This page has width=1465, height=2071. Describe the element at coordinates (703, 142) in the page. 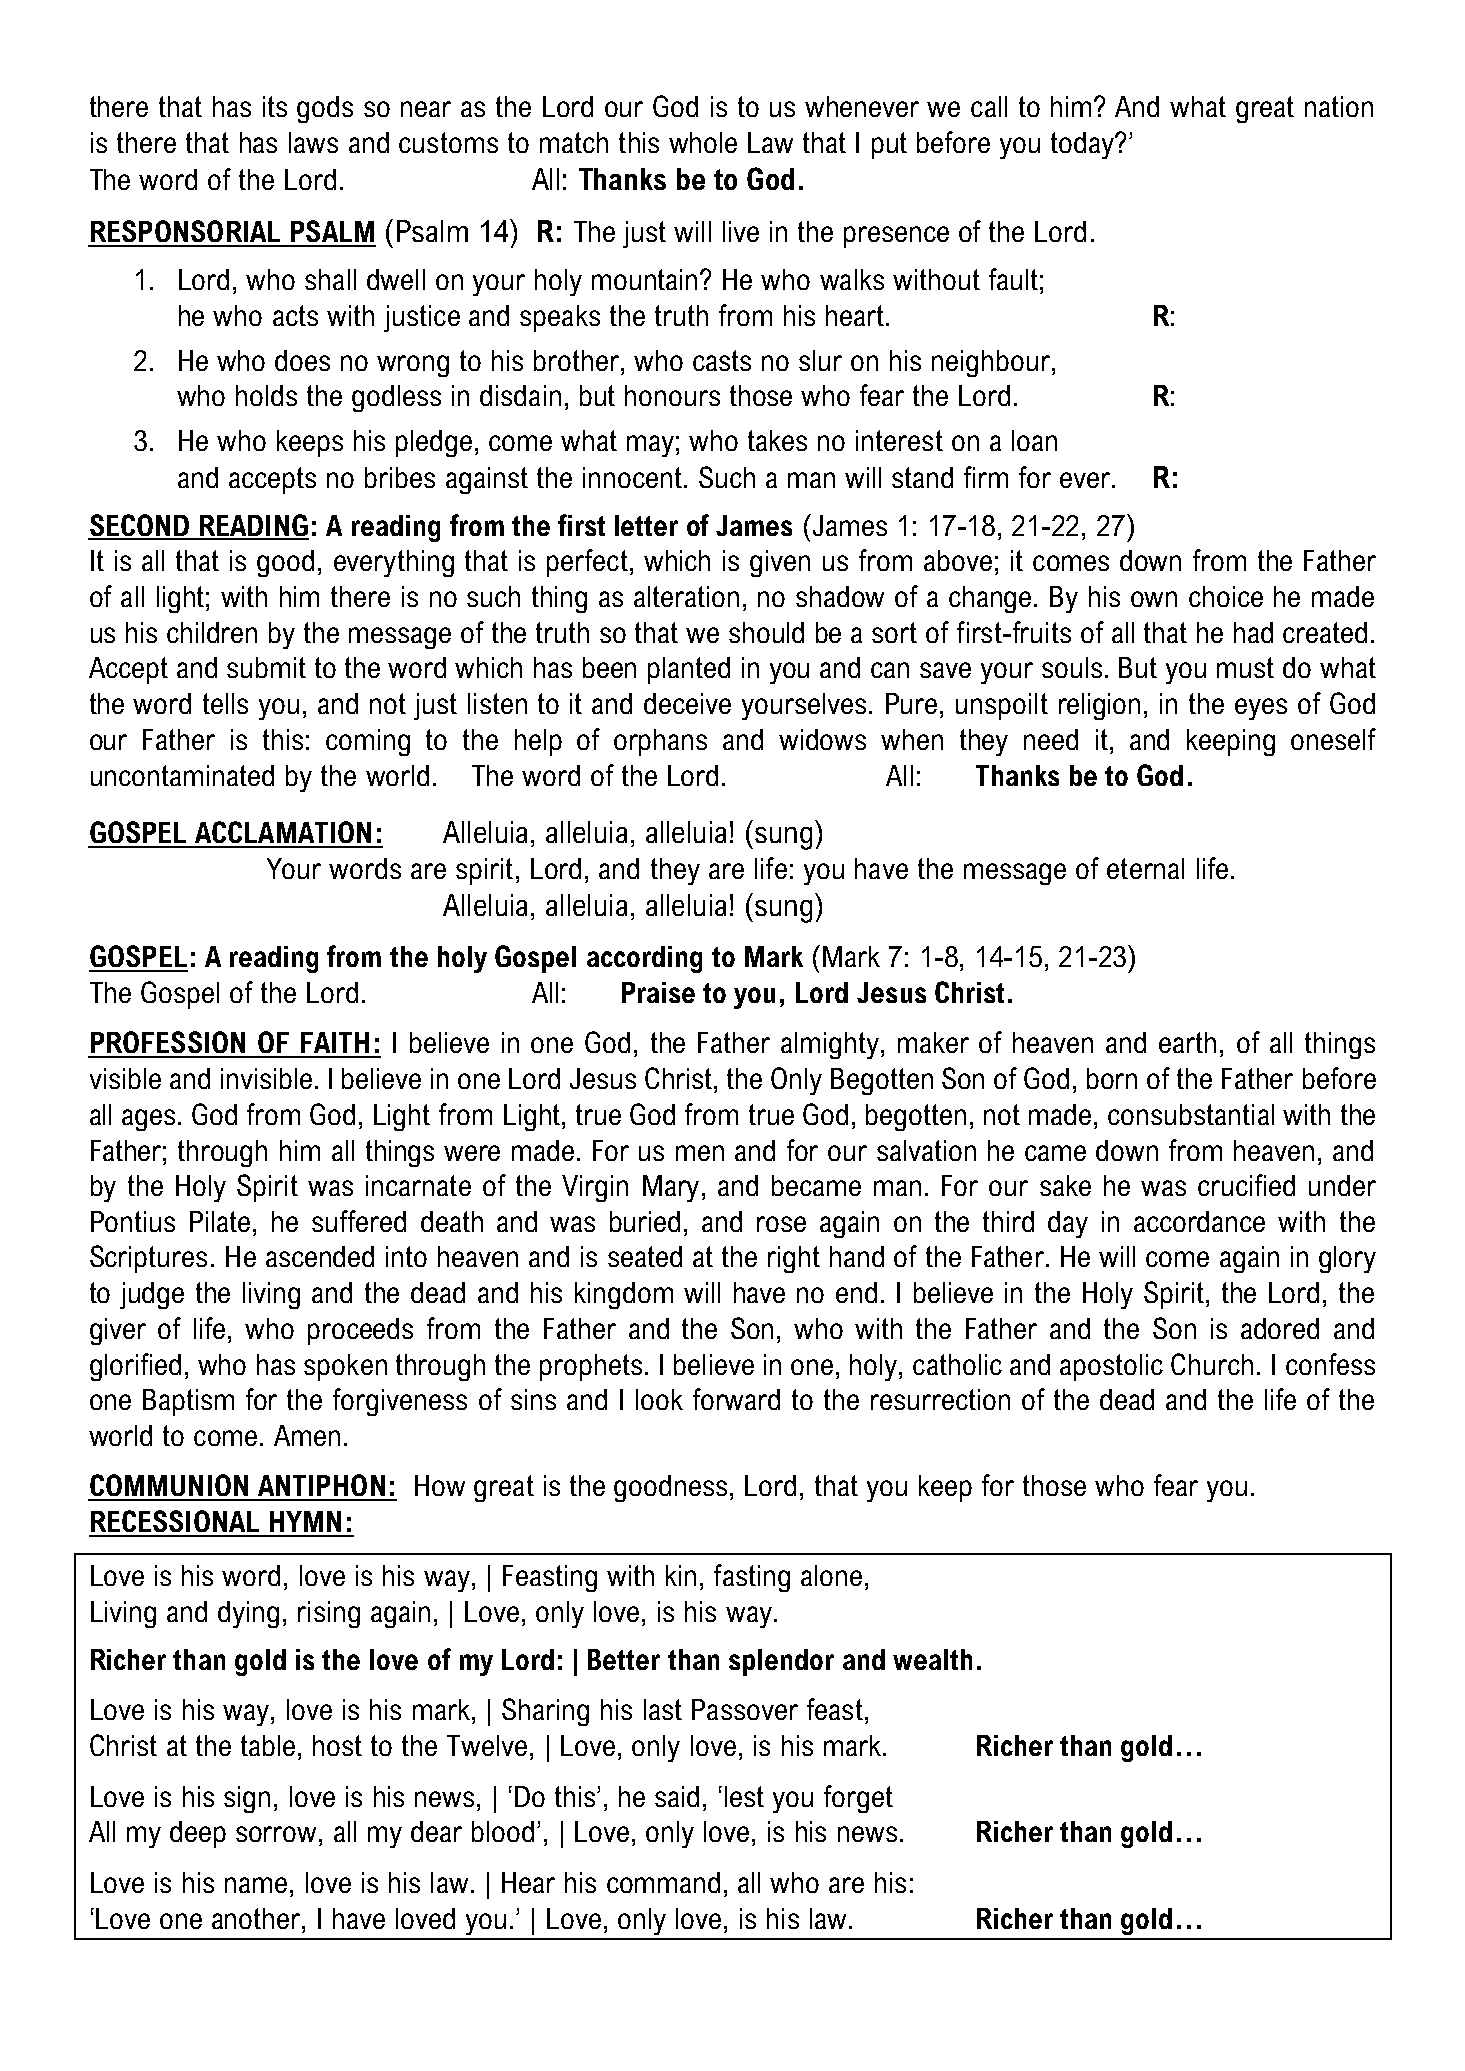

I see `whole` at that location.
